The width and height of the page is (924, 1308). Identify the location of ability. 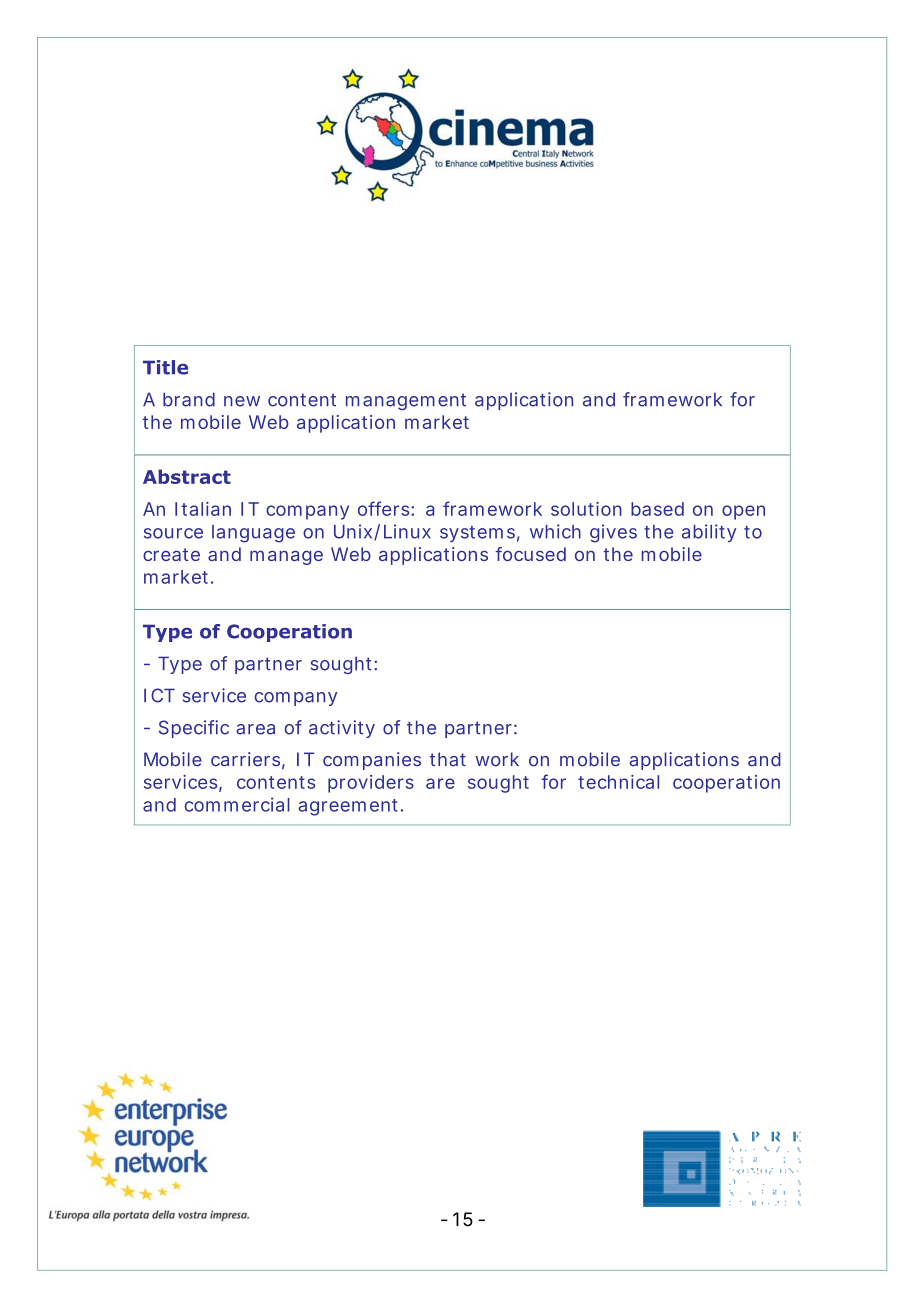
(709, 533).
